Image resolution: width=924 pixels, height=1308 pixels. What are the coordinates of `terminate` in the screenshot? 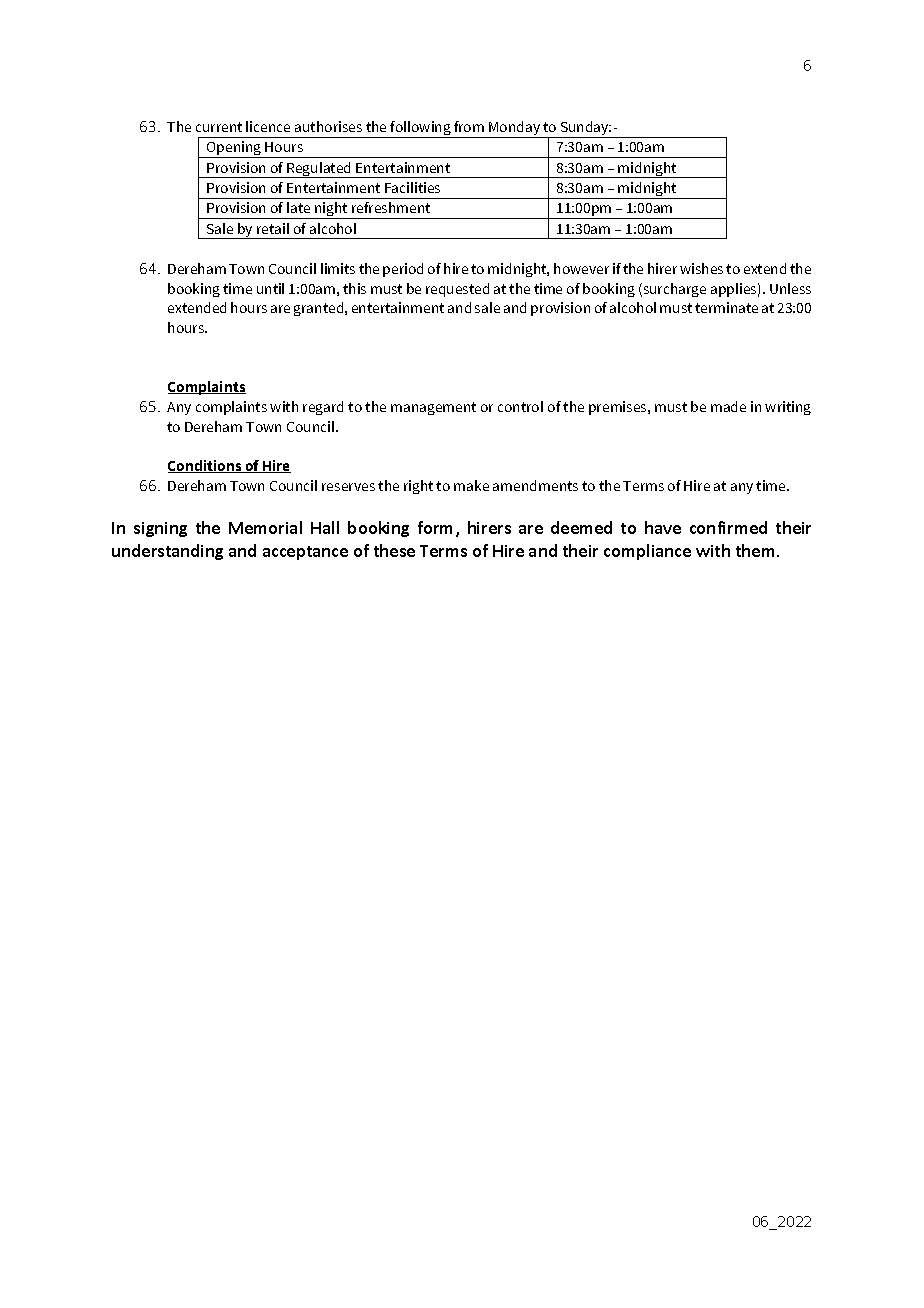 It's located at (726, 307).
